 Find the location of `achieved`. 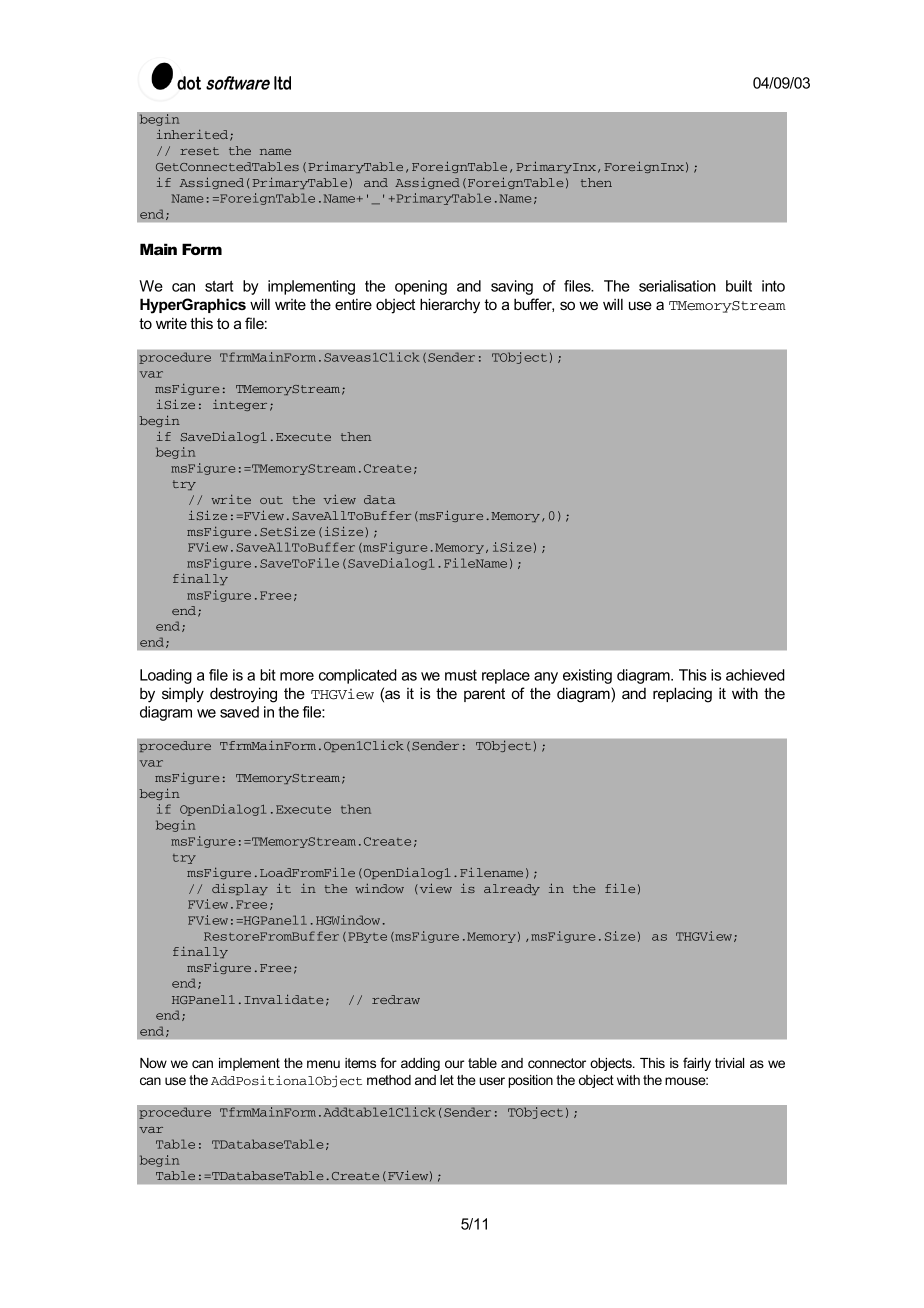

achieved is located at coordinates (755, 675).
